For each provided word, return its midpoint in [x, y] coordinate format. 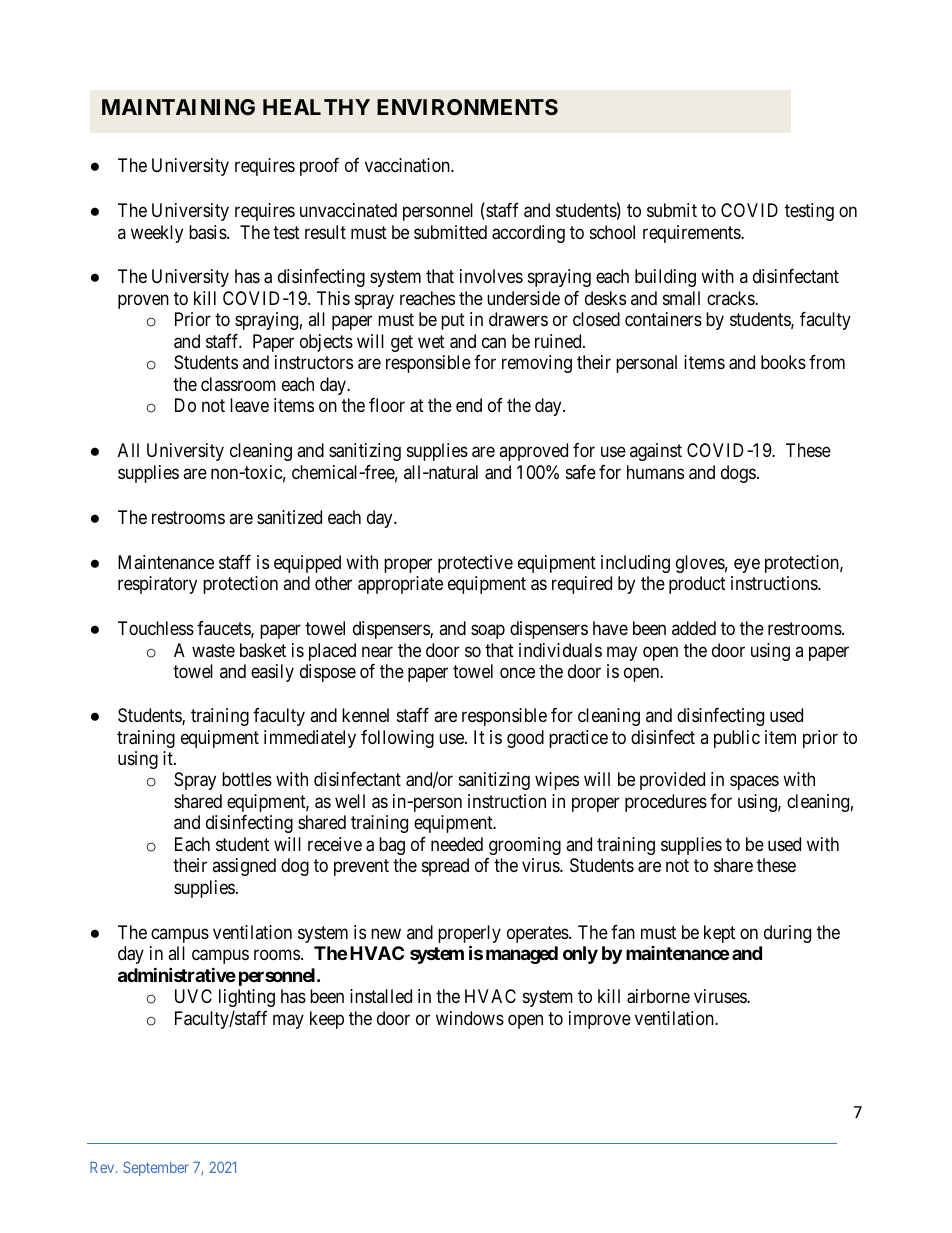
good [525, 739]
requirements [692, 234]
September [156, 1168]
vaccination [408, 165]
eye [747, 565]
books [783, 362]
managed [522, 955]
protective [475, 564]
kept [719, 934]
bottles [247, 779]
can [494, 342]
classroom [238, 384]
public [737, 739]
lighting [247, 998]
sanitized [289, 517]
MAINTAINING [178, 107]
